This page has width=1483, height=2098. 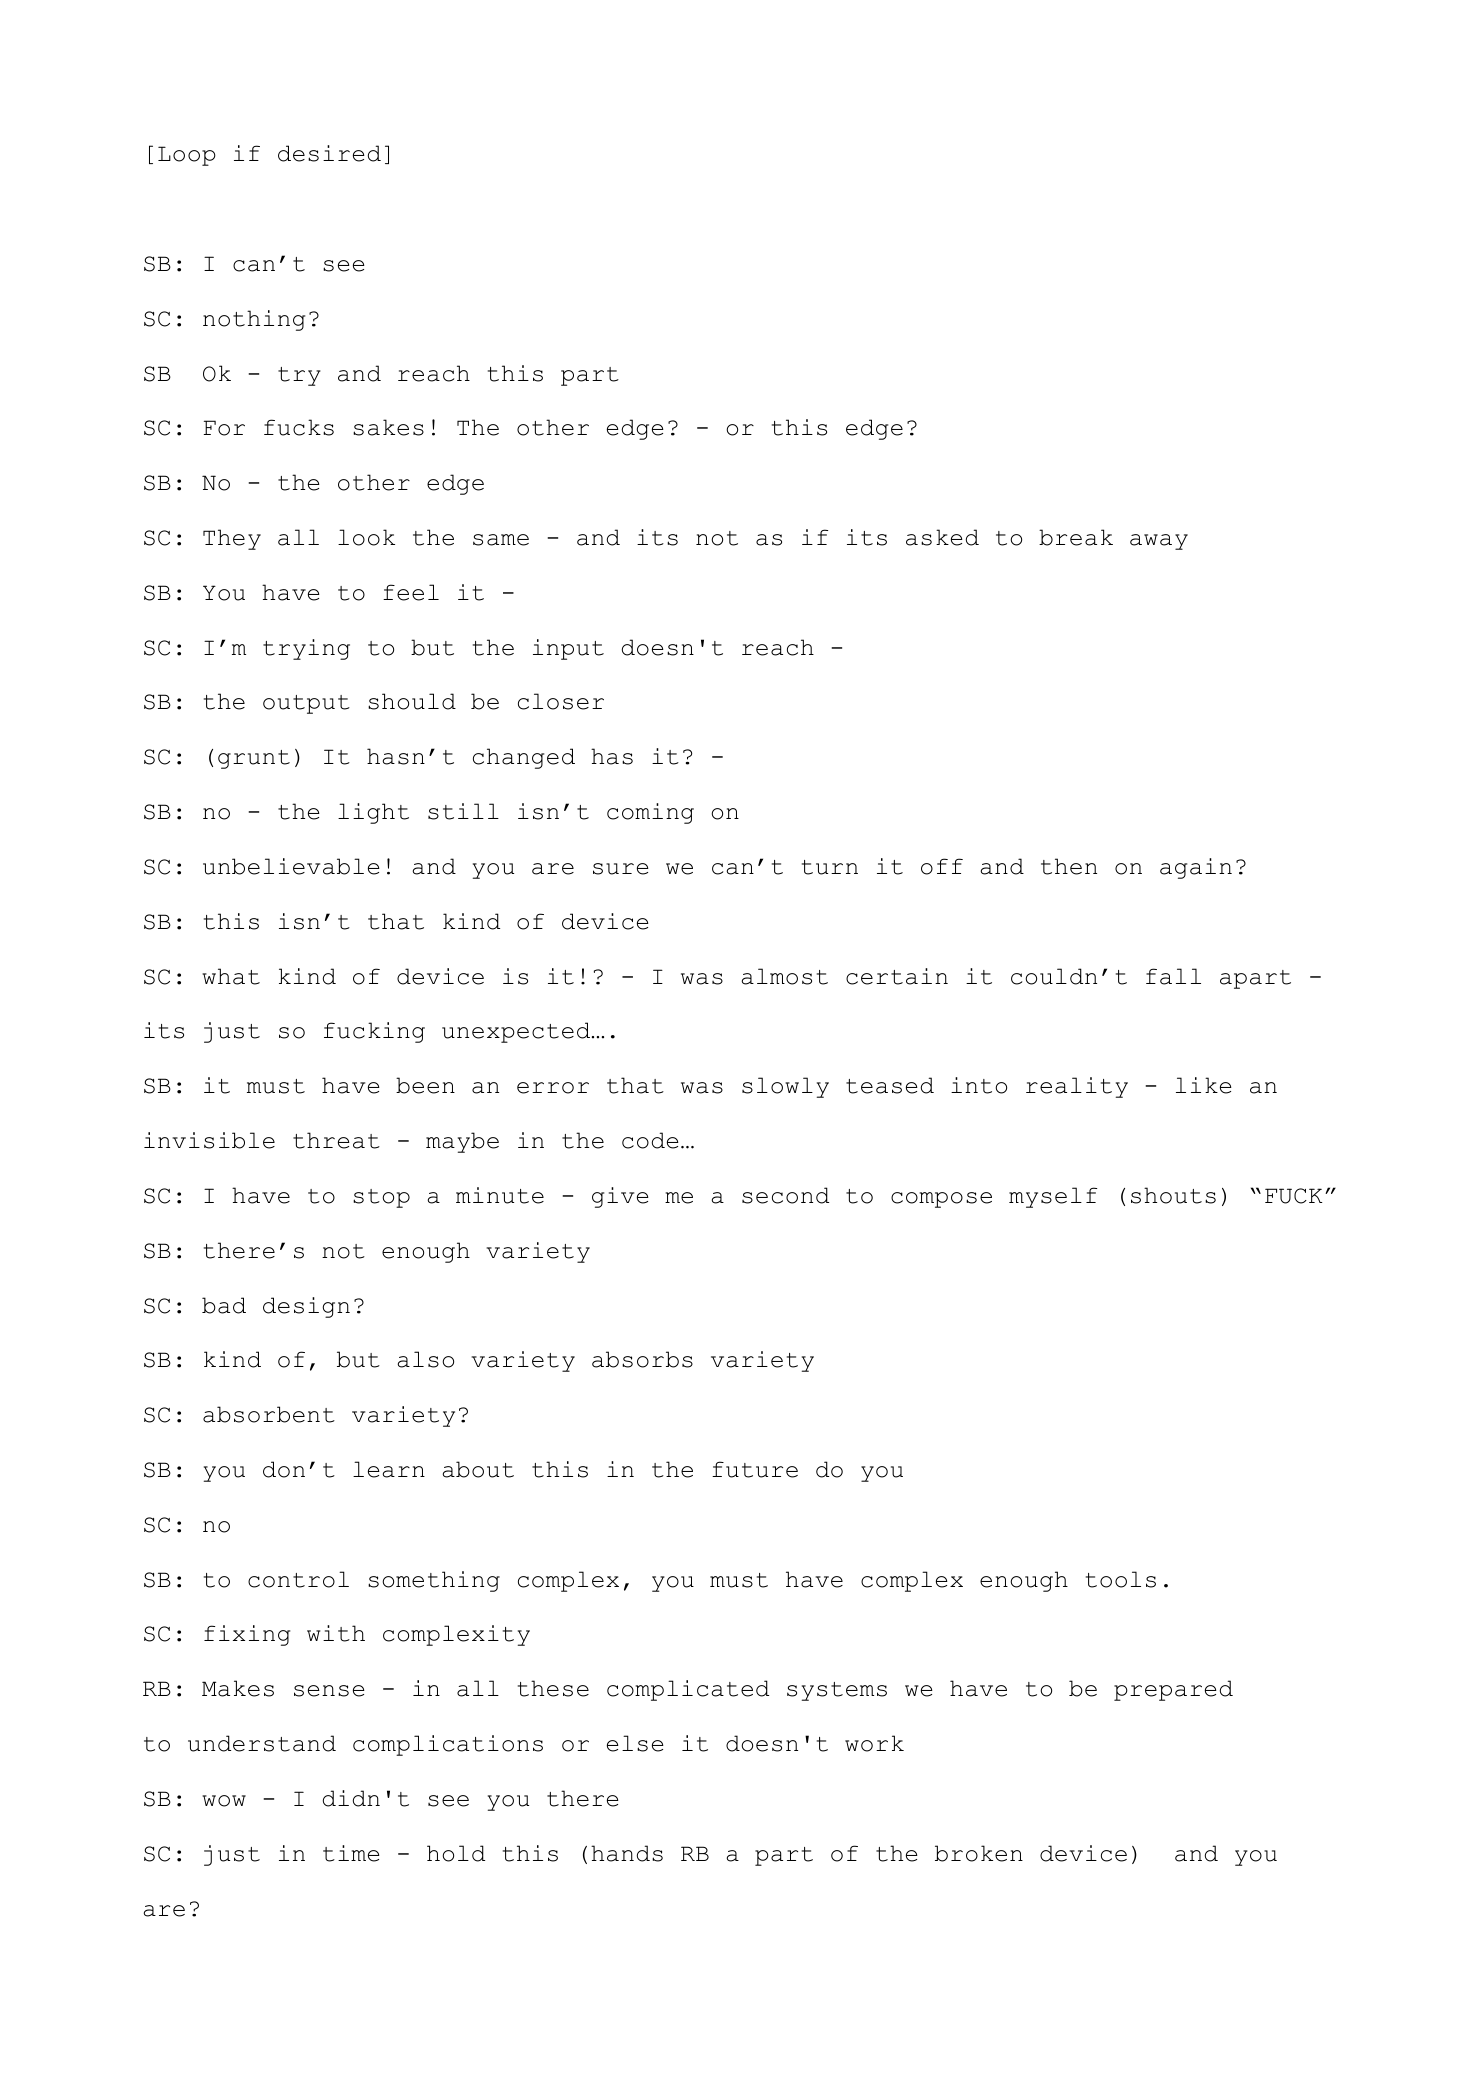 What do you see at coordinates (1121, 1579) in the page?
I see `tools` at bounding box center [1121, 1579].
